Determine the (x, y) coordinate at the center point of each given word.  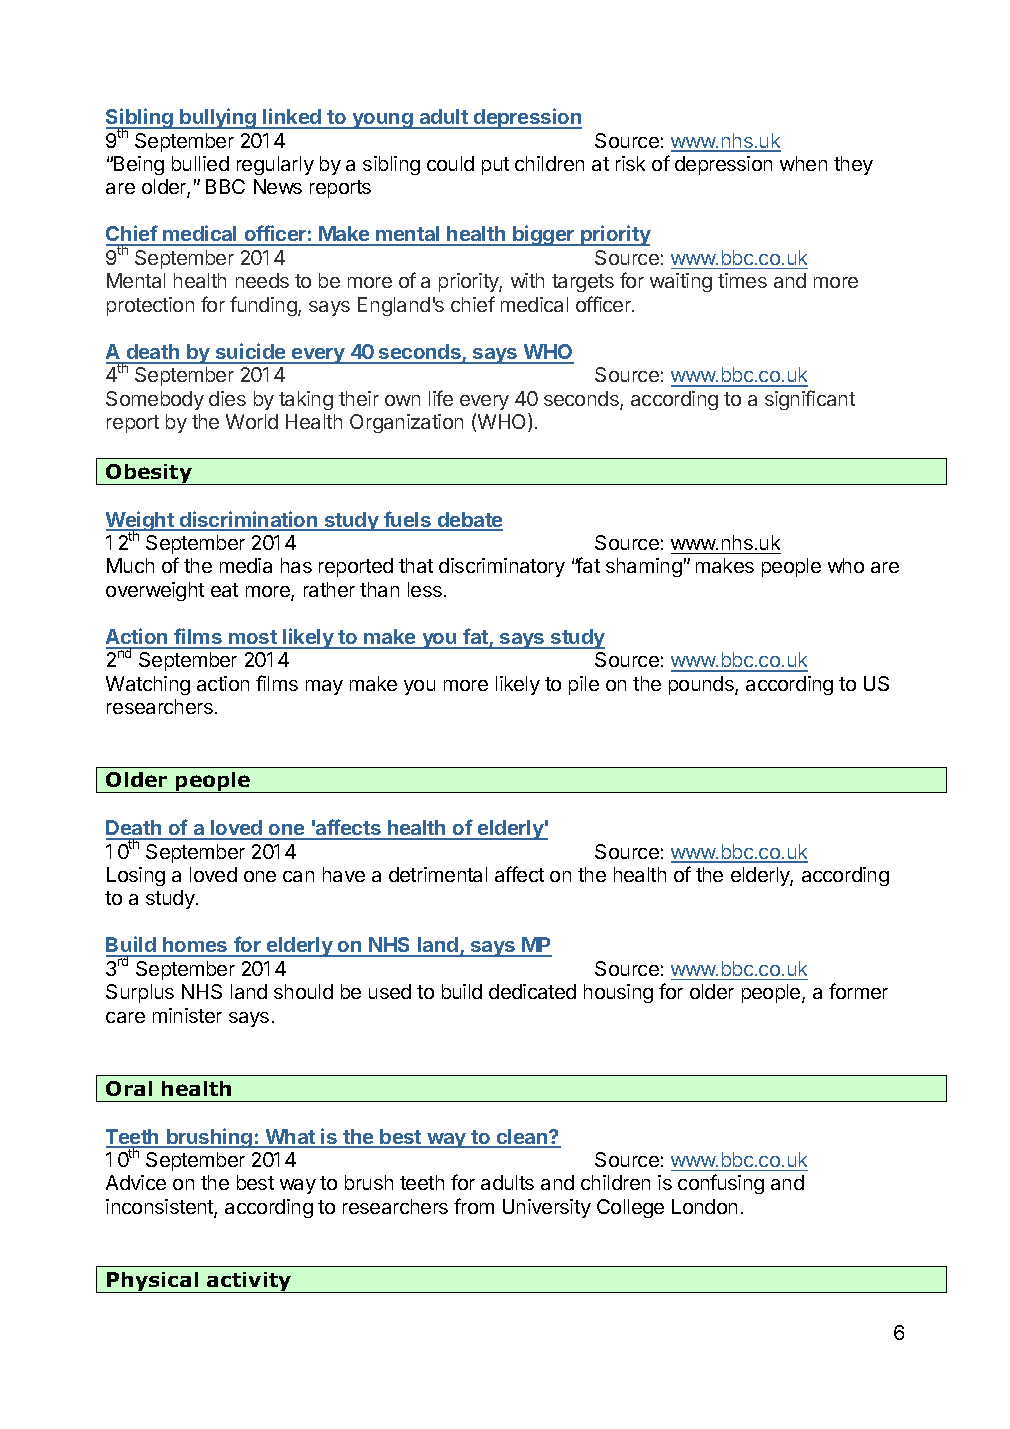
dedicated (532, 991)
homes (195, 946)
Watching (148, 685)
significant (810, 400)
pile (584, 685)
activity (249, 1282)
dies (227, 398)
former (858, 991)
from (474, 1206)
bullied (200, 163)
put (495, 166)
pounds (702, 685)
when (803, 163)
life (441, 398)
